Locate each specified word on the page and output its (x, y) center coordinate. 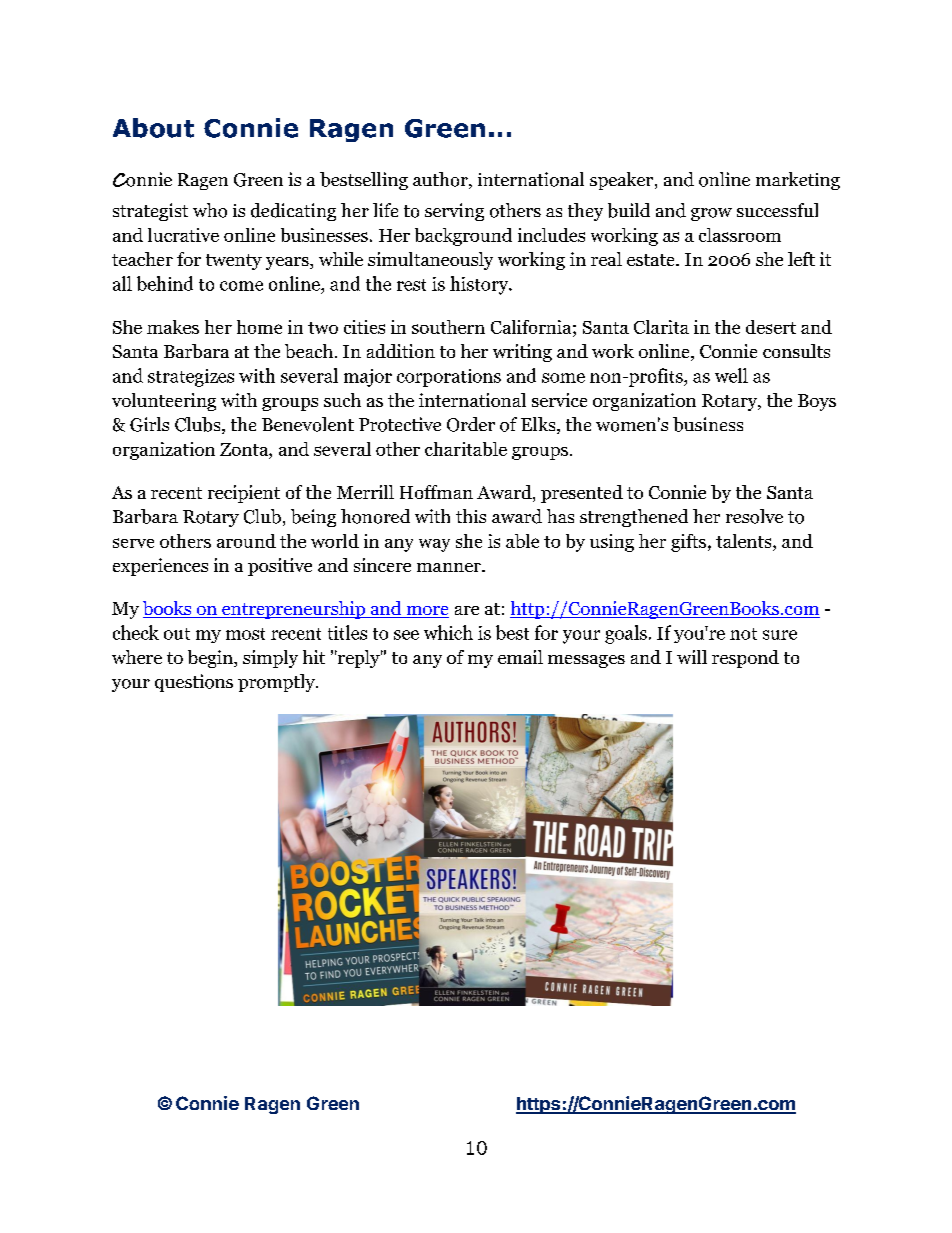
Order (471, 424)
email (520, 657)
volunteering (164, 402)
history (480, 285)
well (731, 375)
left (801, 259)
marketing (798, 181)
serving (454, 212)
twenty (234, 262)
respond (745, 659)
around (246, 541)
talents (745, 541)
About (153, 128)
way (434, 545)
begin (211, 659)
